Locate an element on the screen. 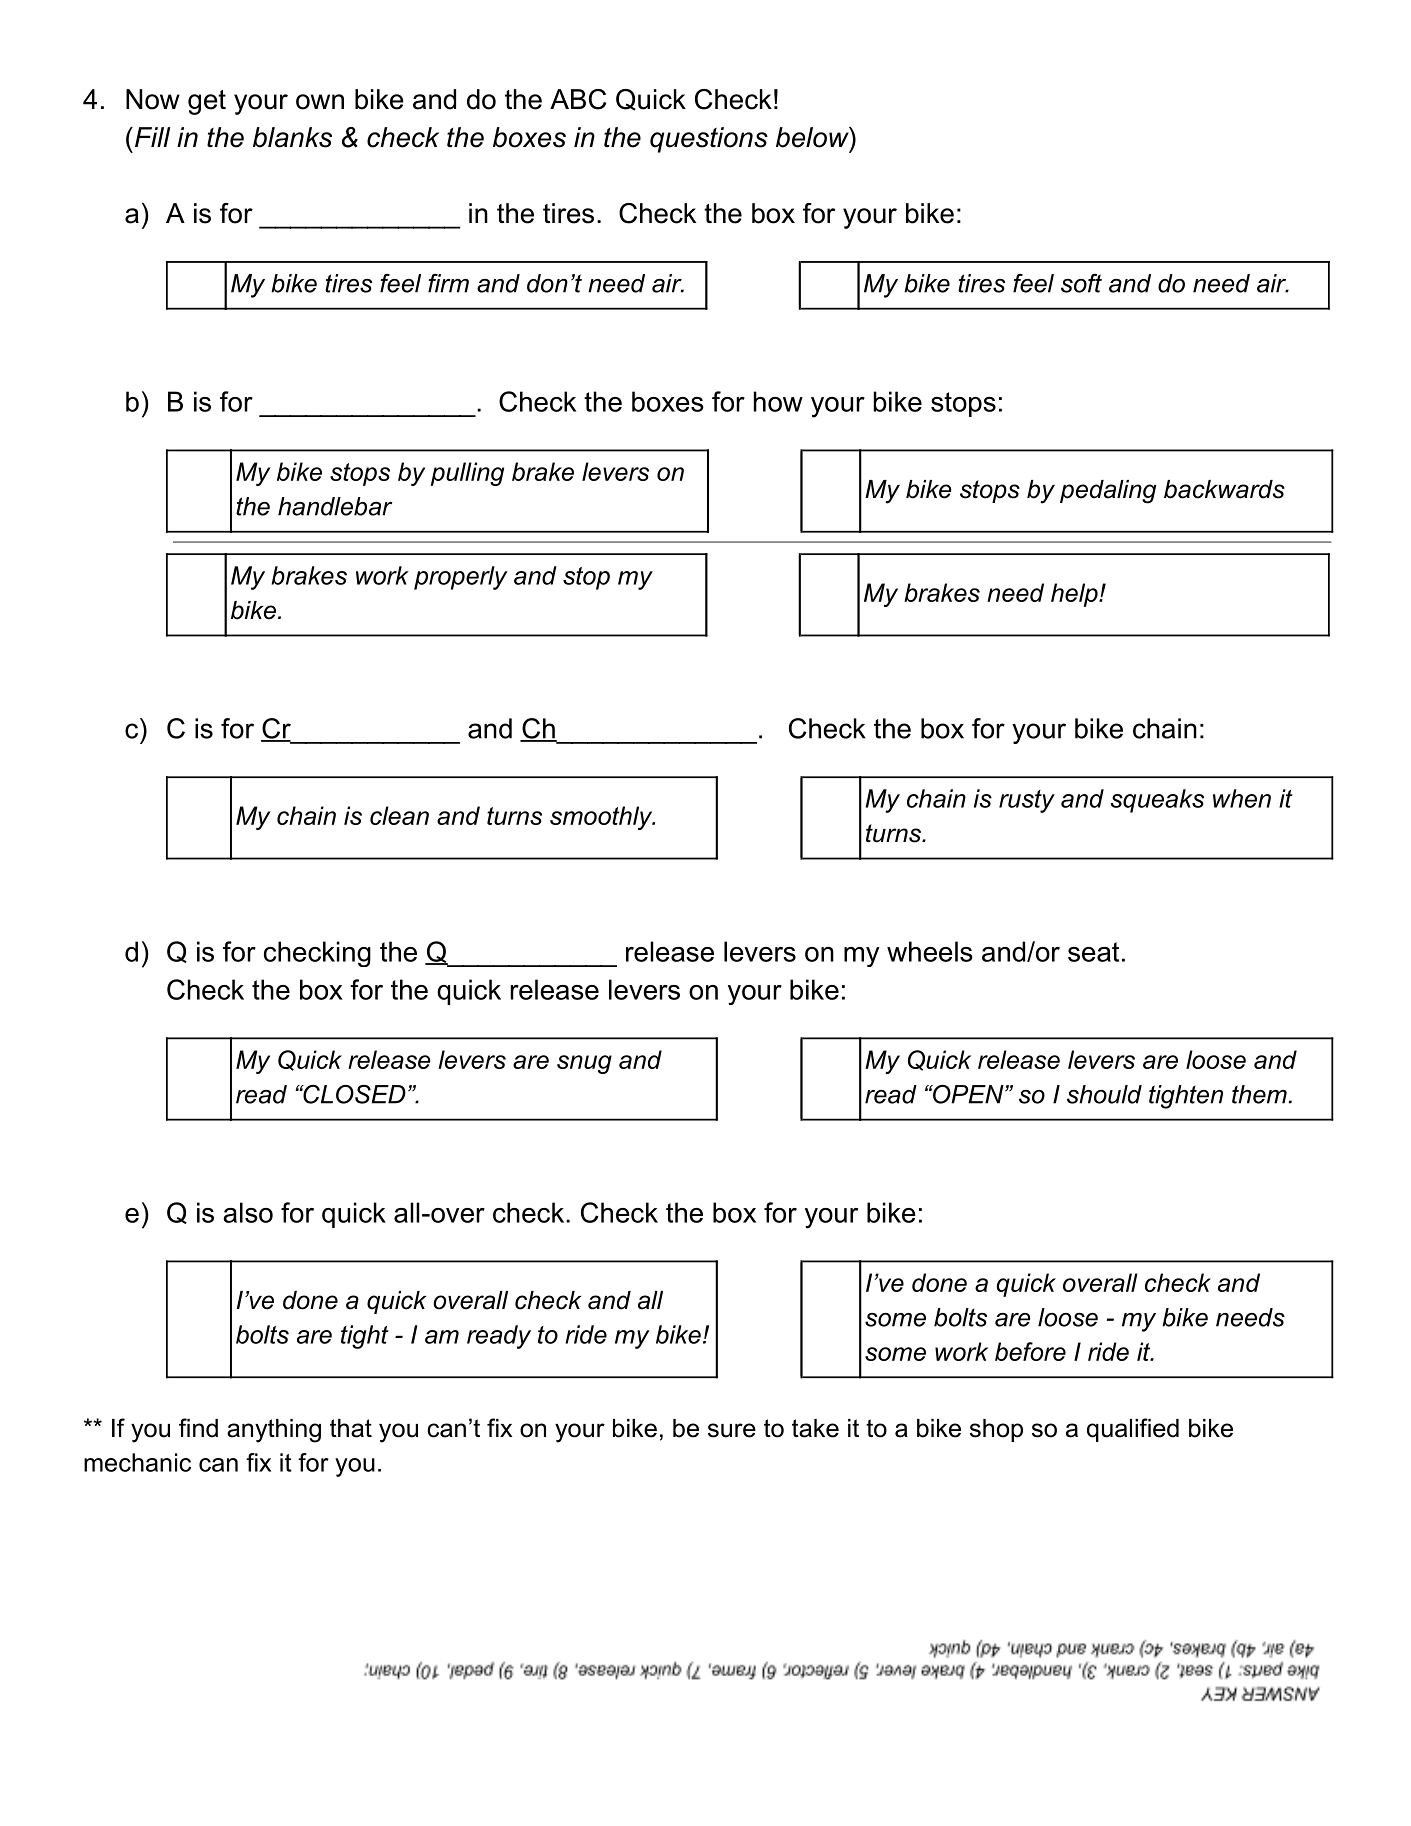 The width and height of the screenshot is (1411, 1826). anything is located at coordinates (274, 1431).
